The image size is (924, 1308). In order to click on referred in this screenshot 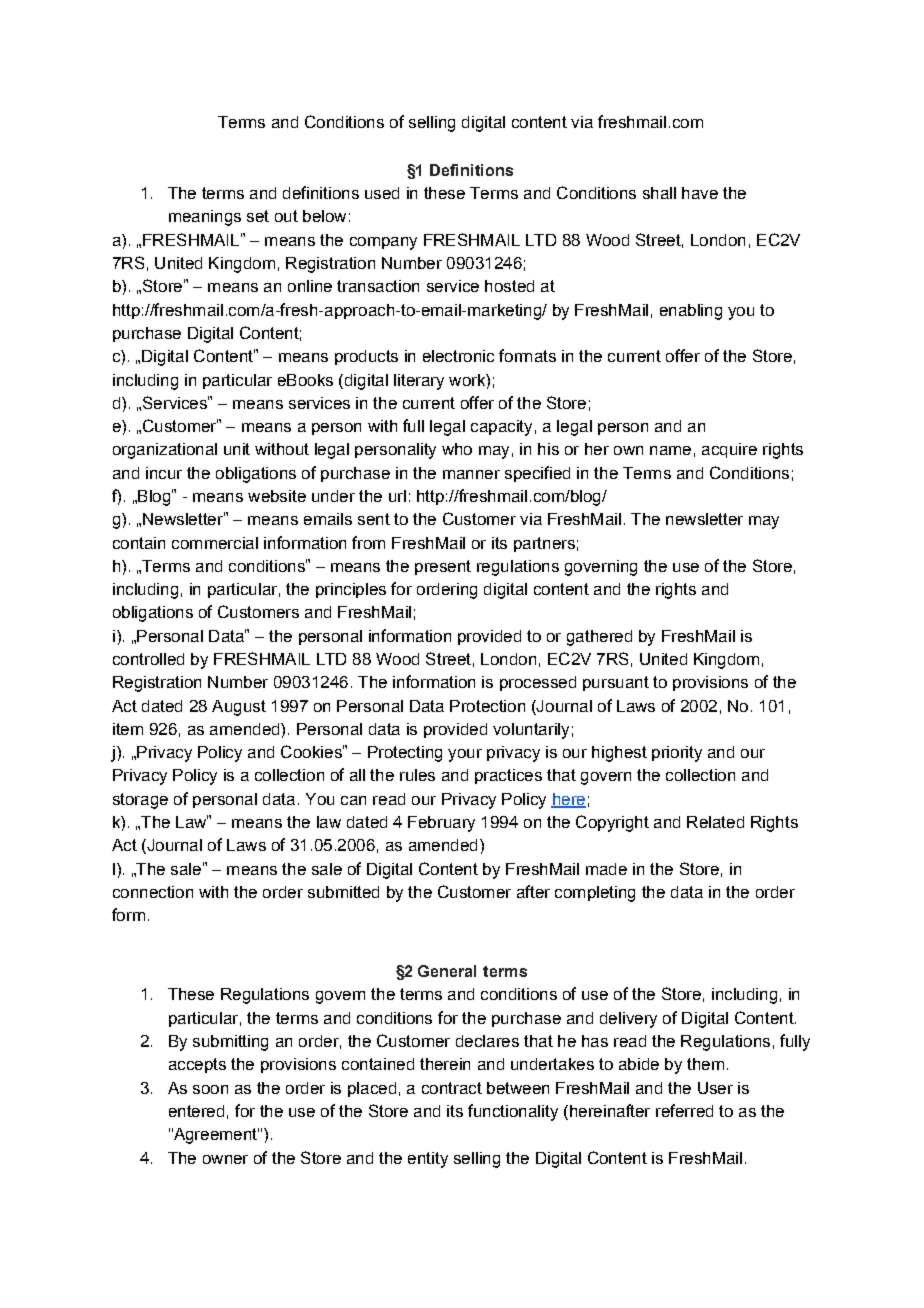, I will do `click(684, 1110)`.
